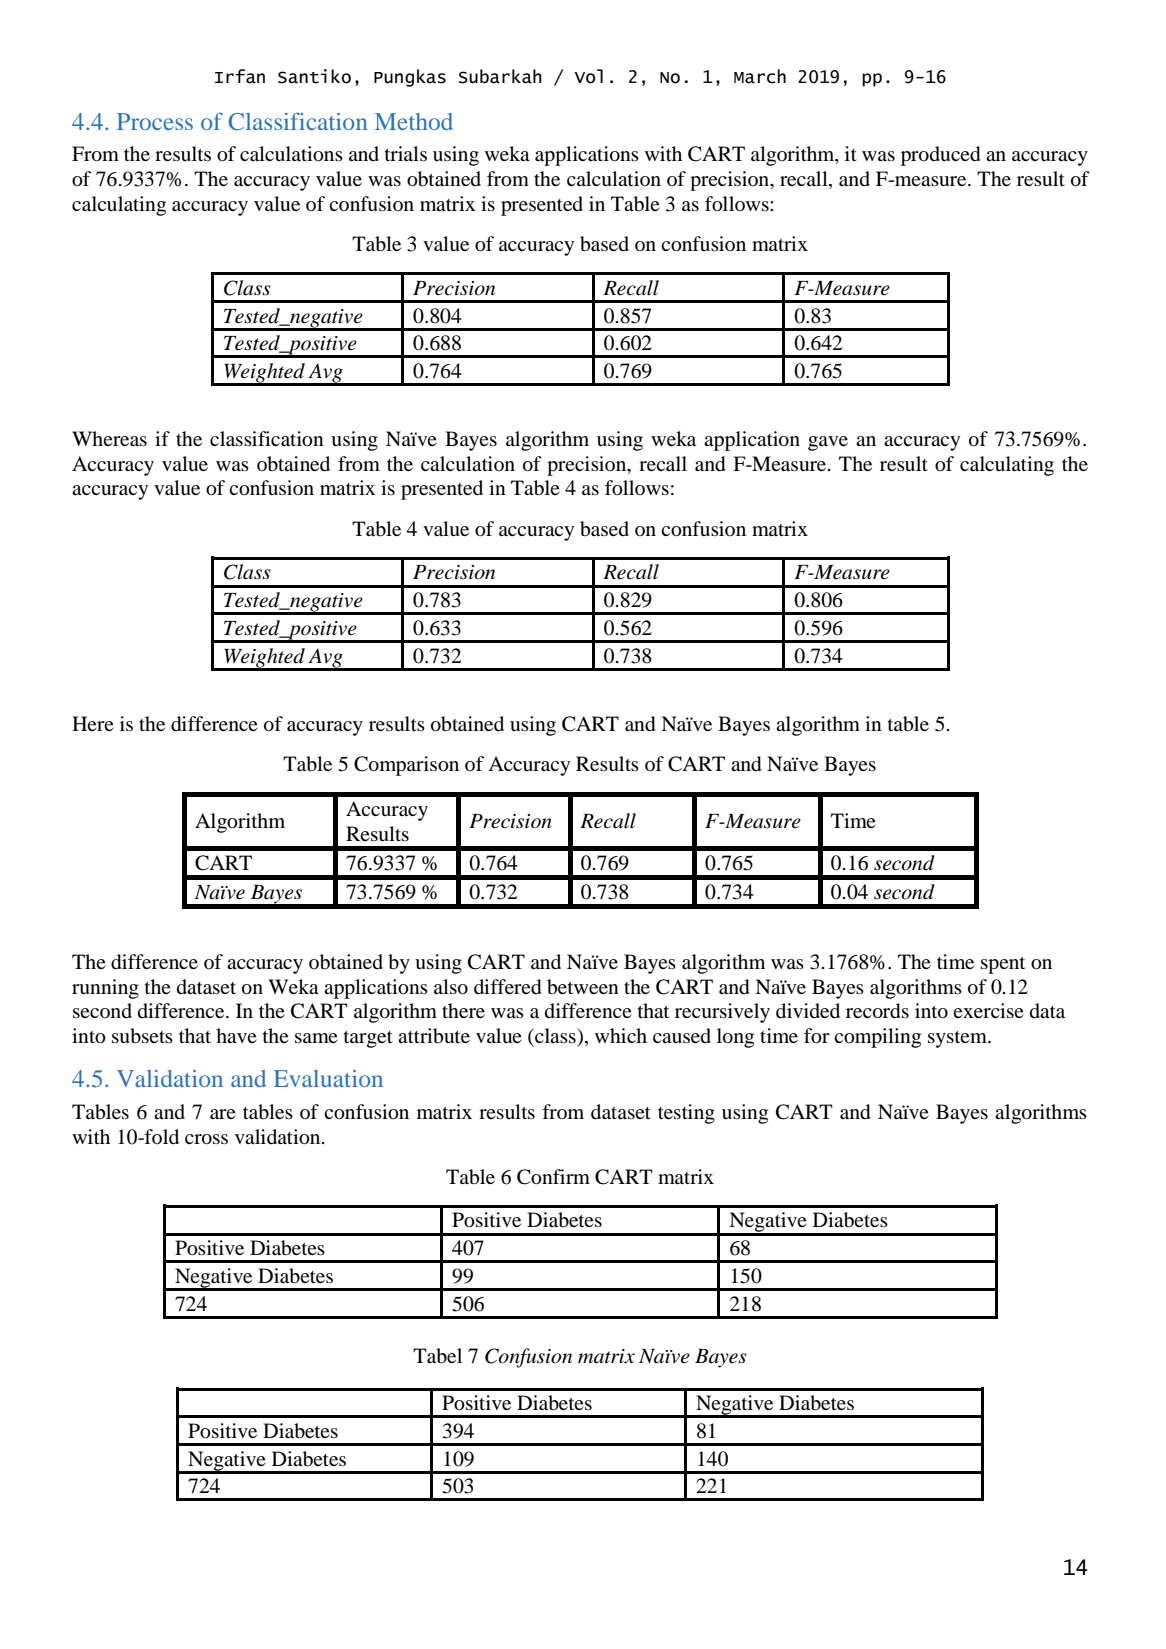  Describe the element at coordinates (589, 76) in the page. I see `Vol` at that location.
